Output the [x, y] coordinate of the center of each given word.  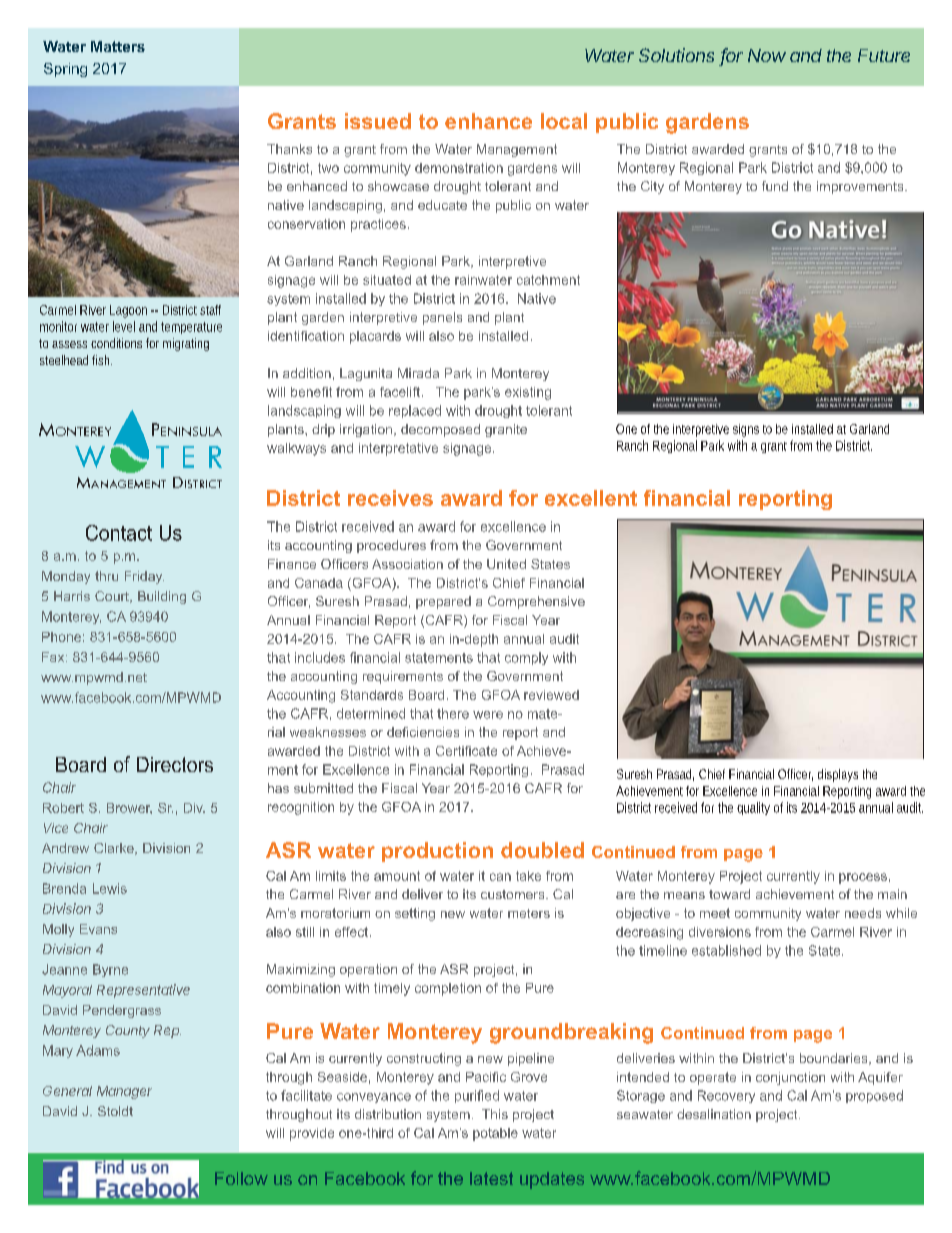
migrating [186, 344]
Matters [118, 46]
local [564, 121]
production [437, 852]
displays [838, 775]
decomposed [440, 430]
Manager [124, 1092]
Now [767, 55]
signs [746, 430]
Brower [129, 808]
